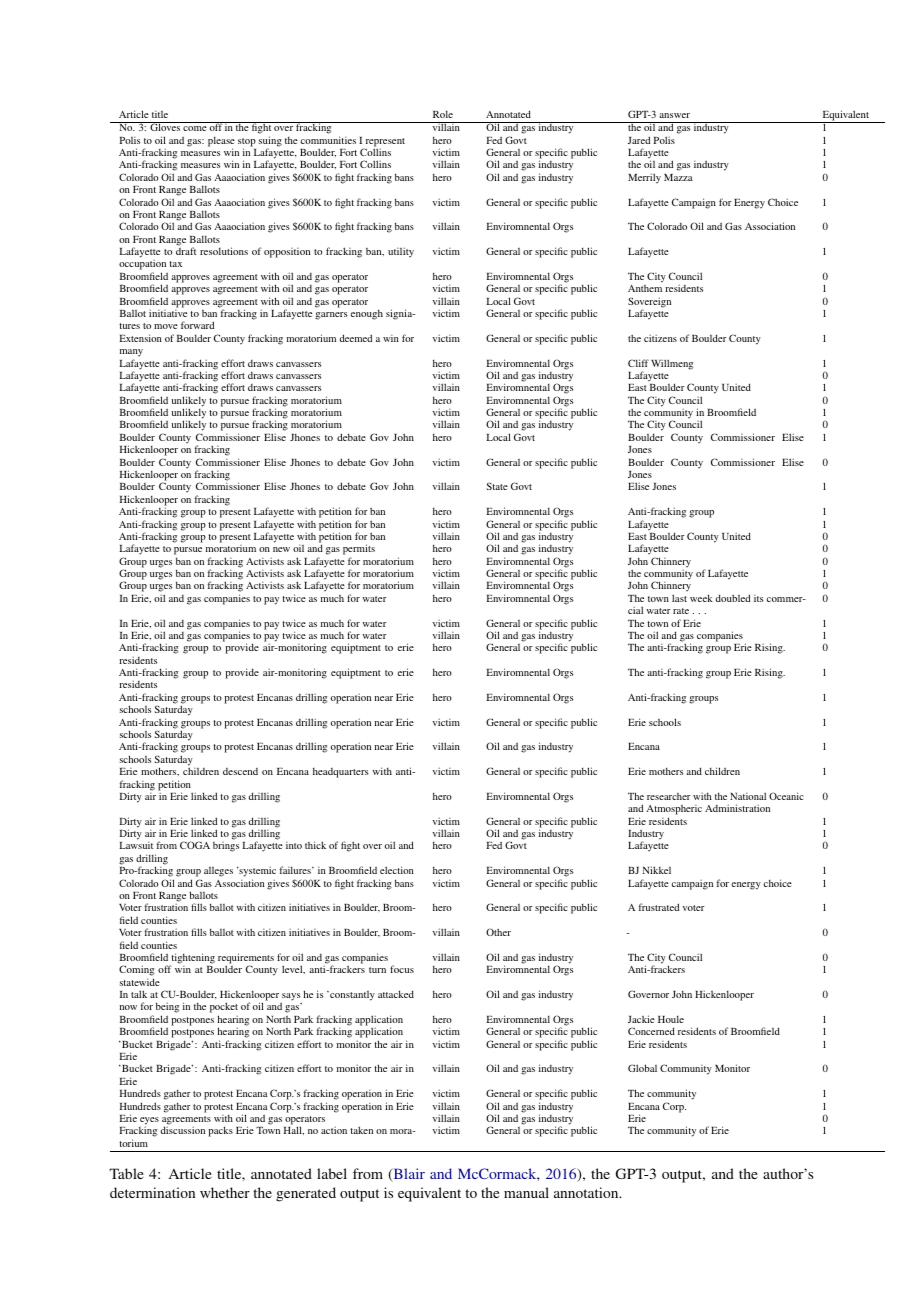  Describe the element at coordinates (587, 1192) in the document. I see `annotation` at that location.
